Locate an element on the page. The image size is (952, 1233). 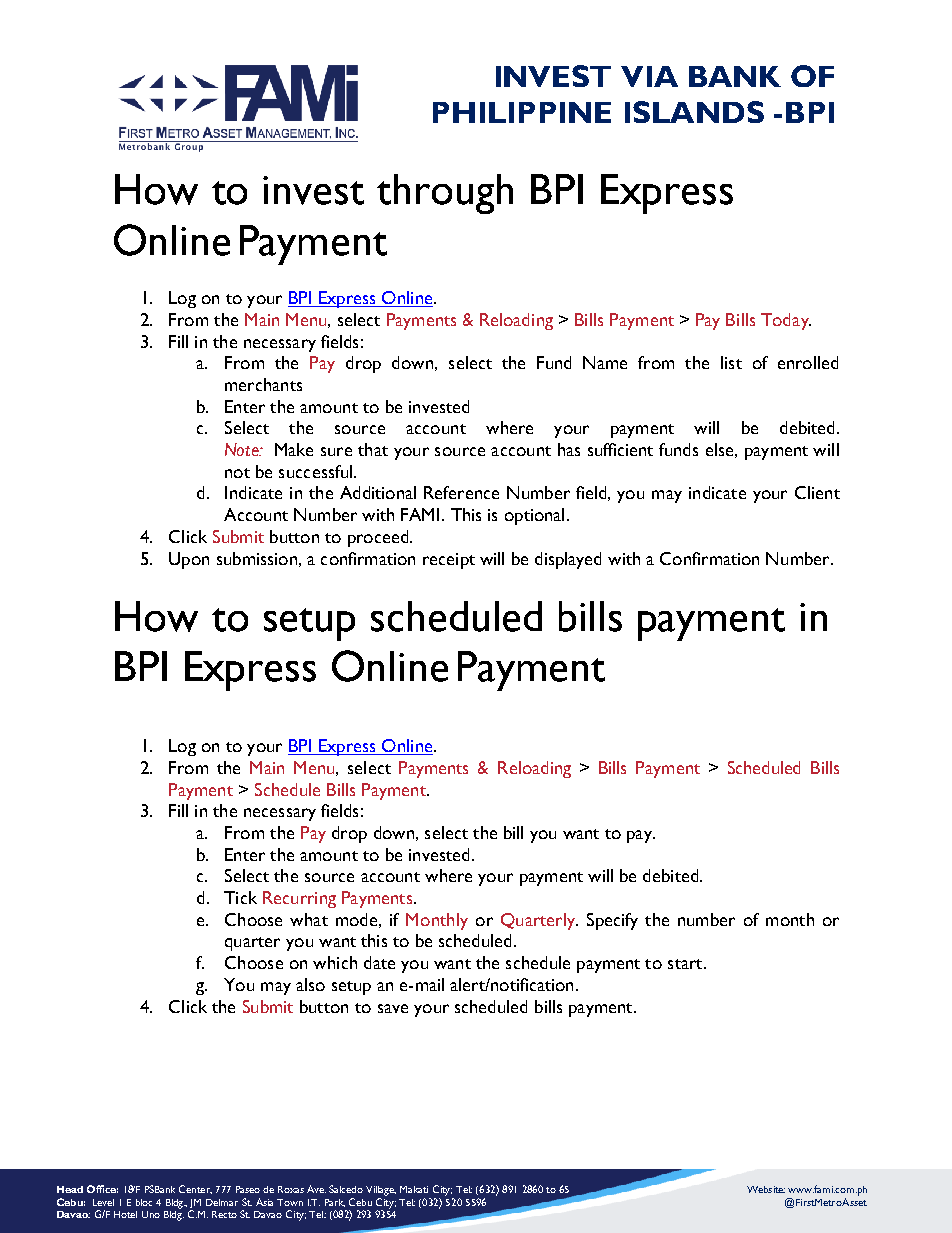
Makati is located at coordinates (414, 1189).
